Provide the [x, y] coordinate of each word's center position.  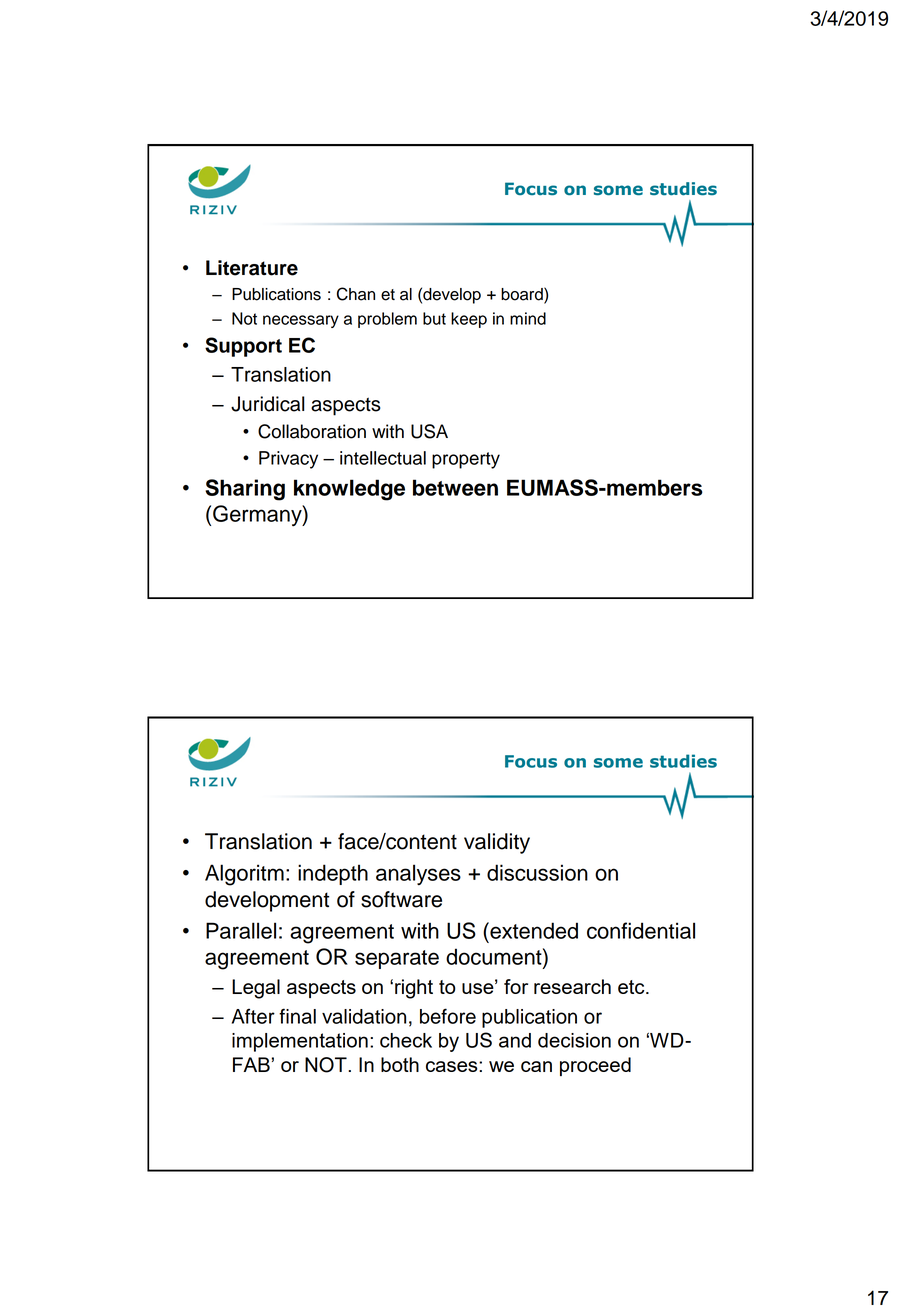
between [455, 487]
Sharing [245, 490]
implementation [300, 1042]
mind [528, 318]
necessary [301, 321]
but [434, 318]
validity [497, 843]
